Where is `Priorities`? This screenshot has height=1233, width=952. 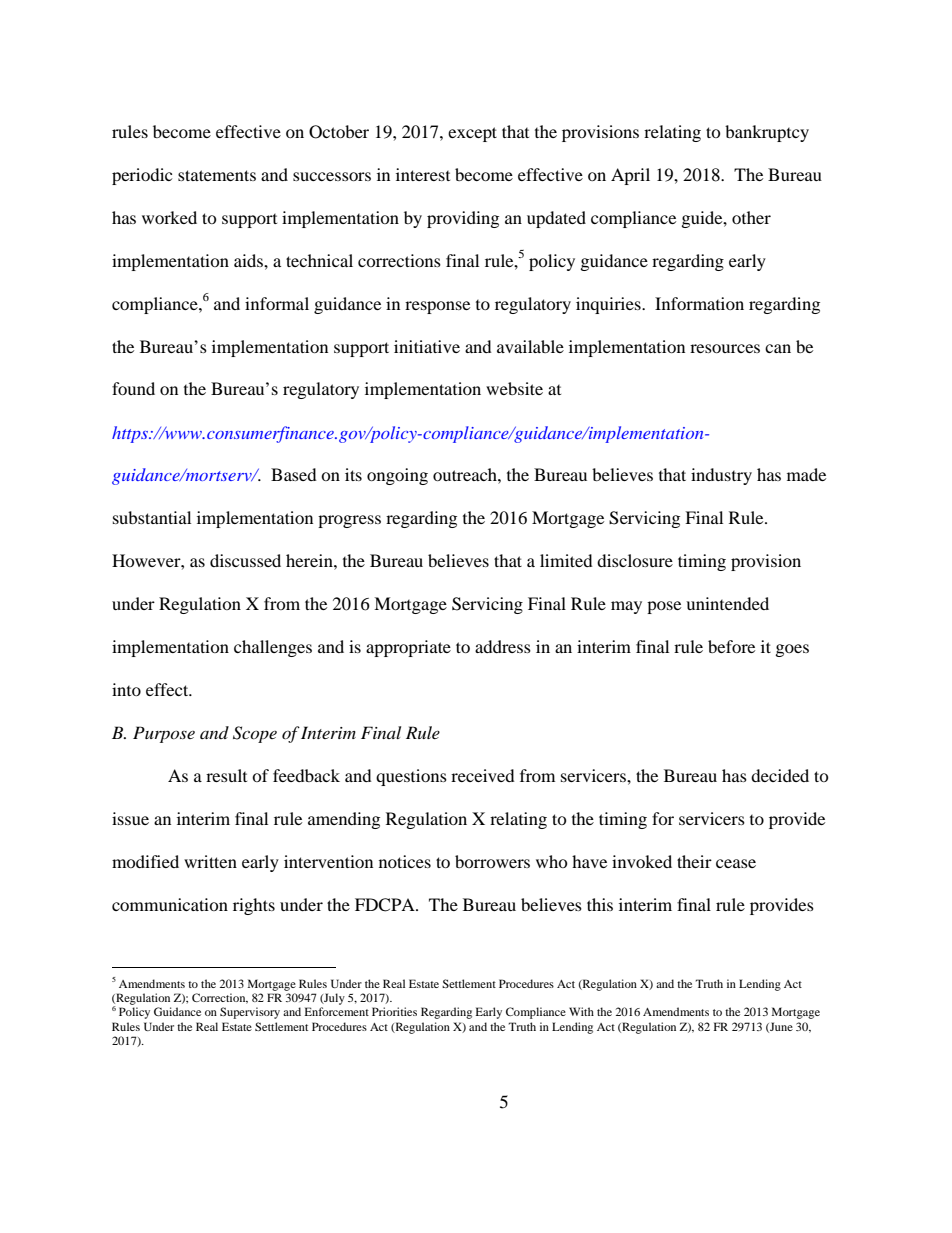
Priorities is located at coordinates (394, 1011).
